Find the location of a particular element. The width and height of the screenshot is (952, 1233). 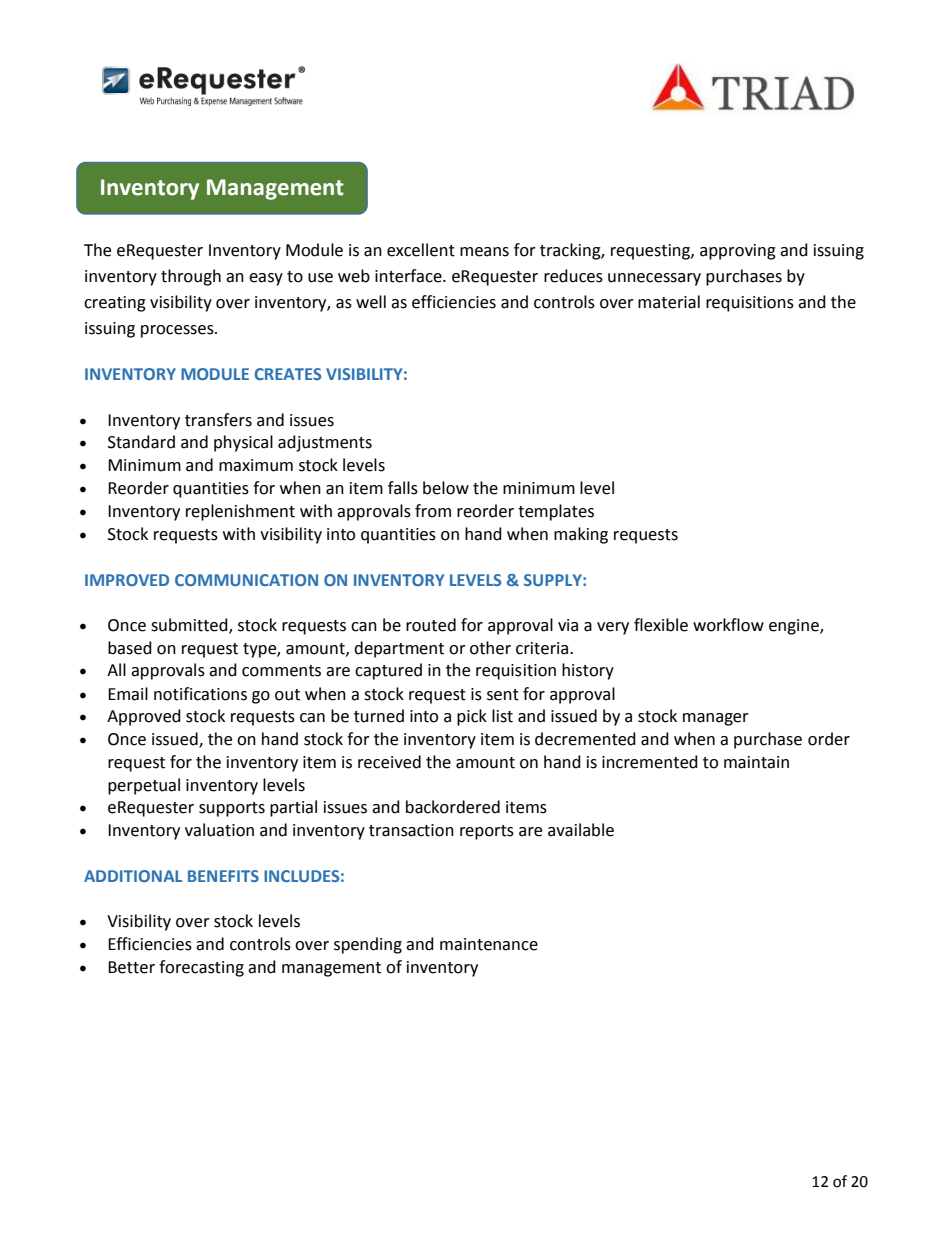

maintenance is located at coordinates (489, 944).
